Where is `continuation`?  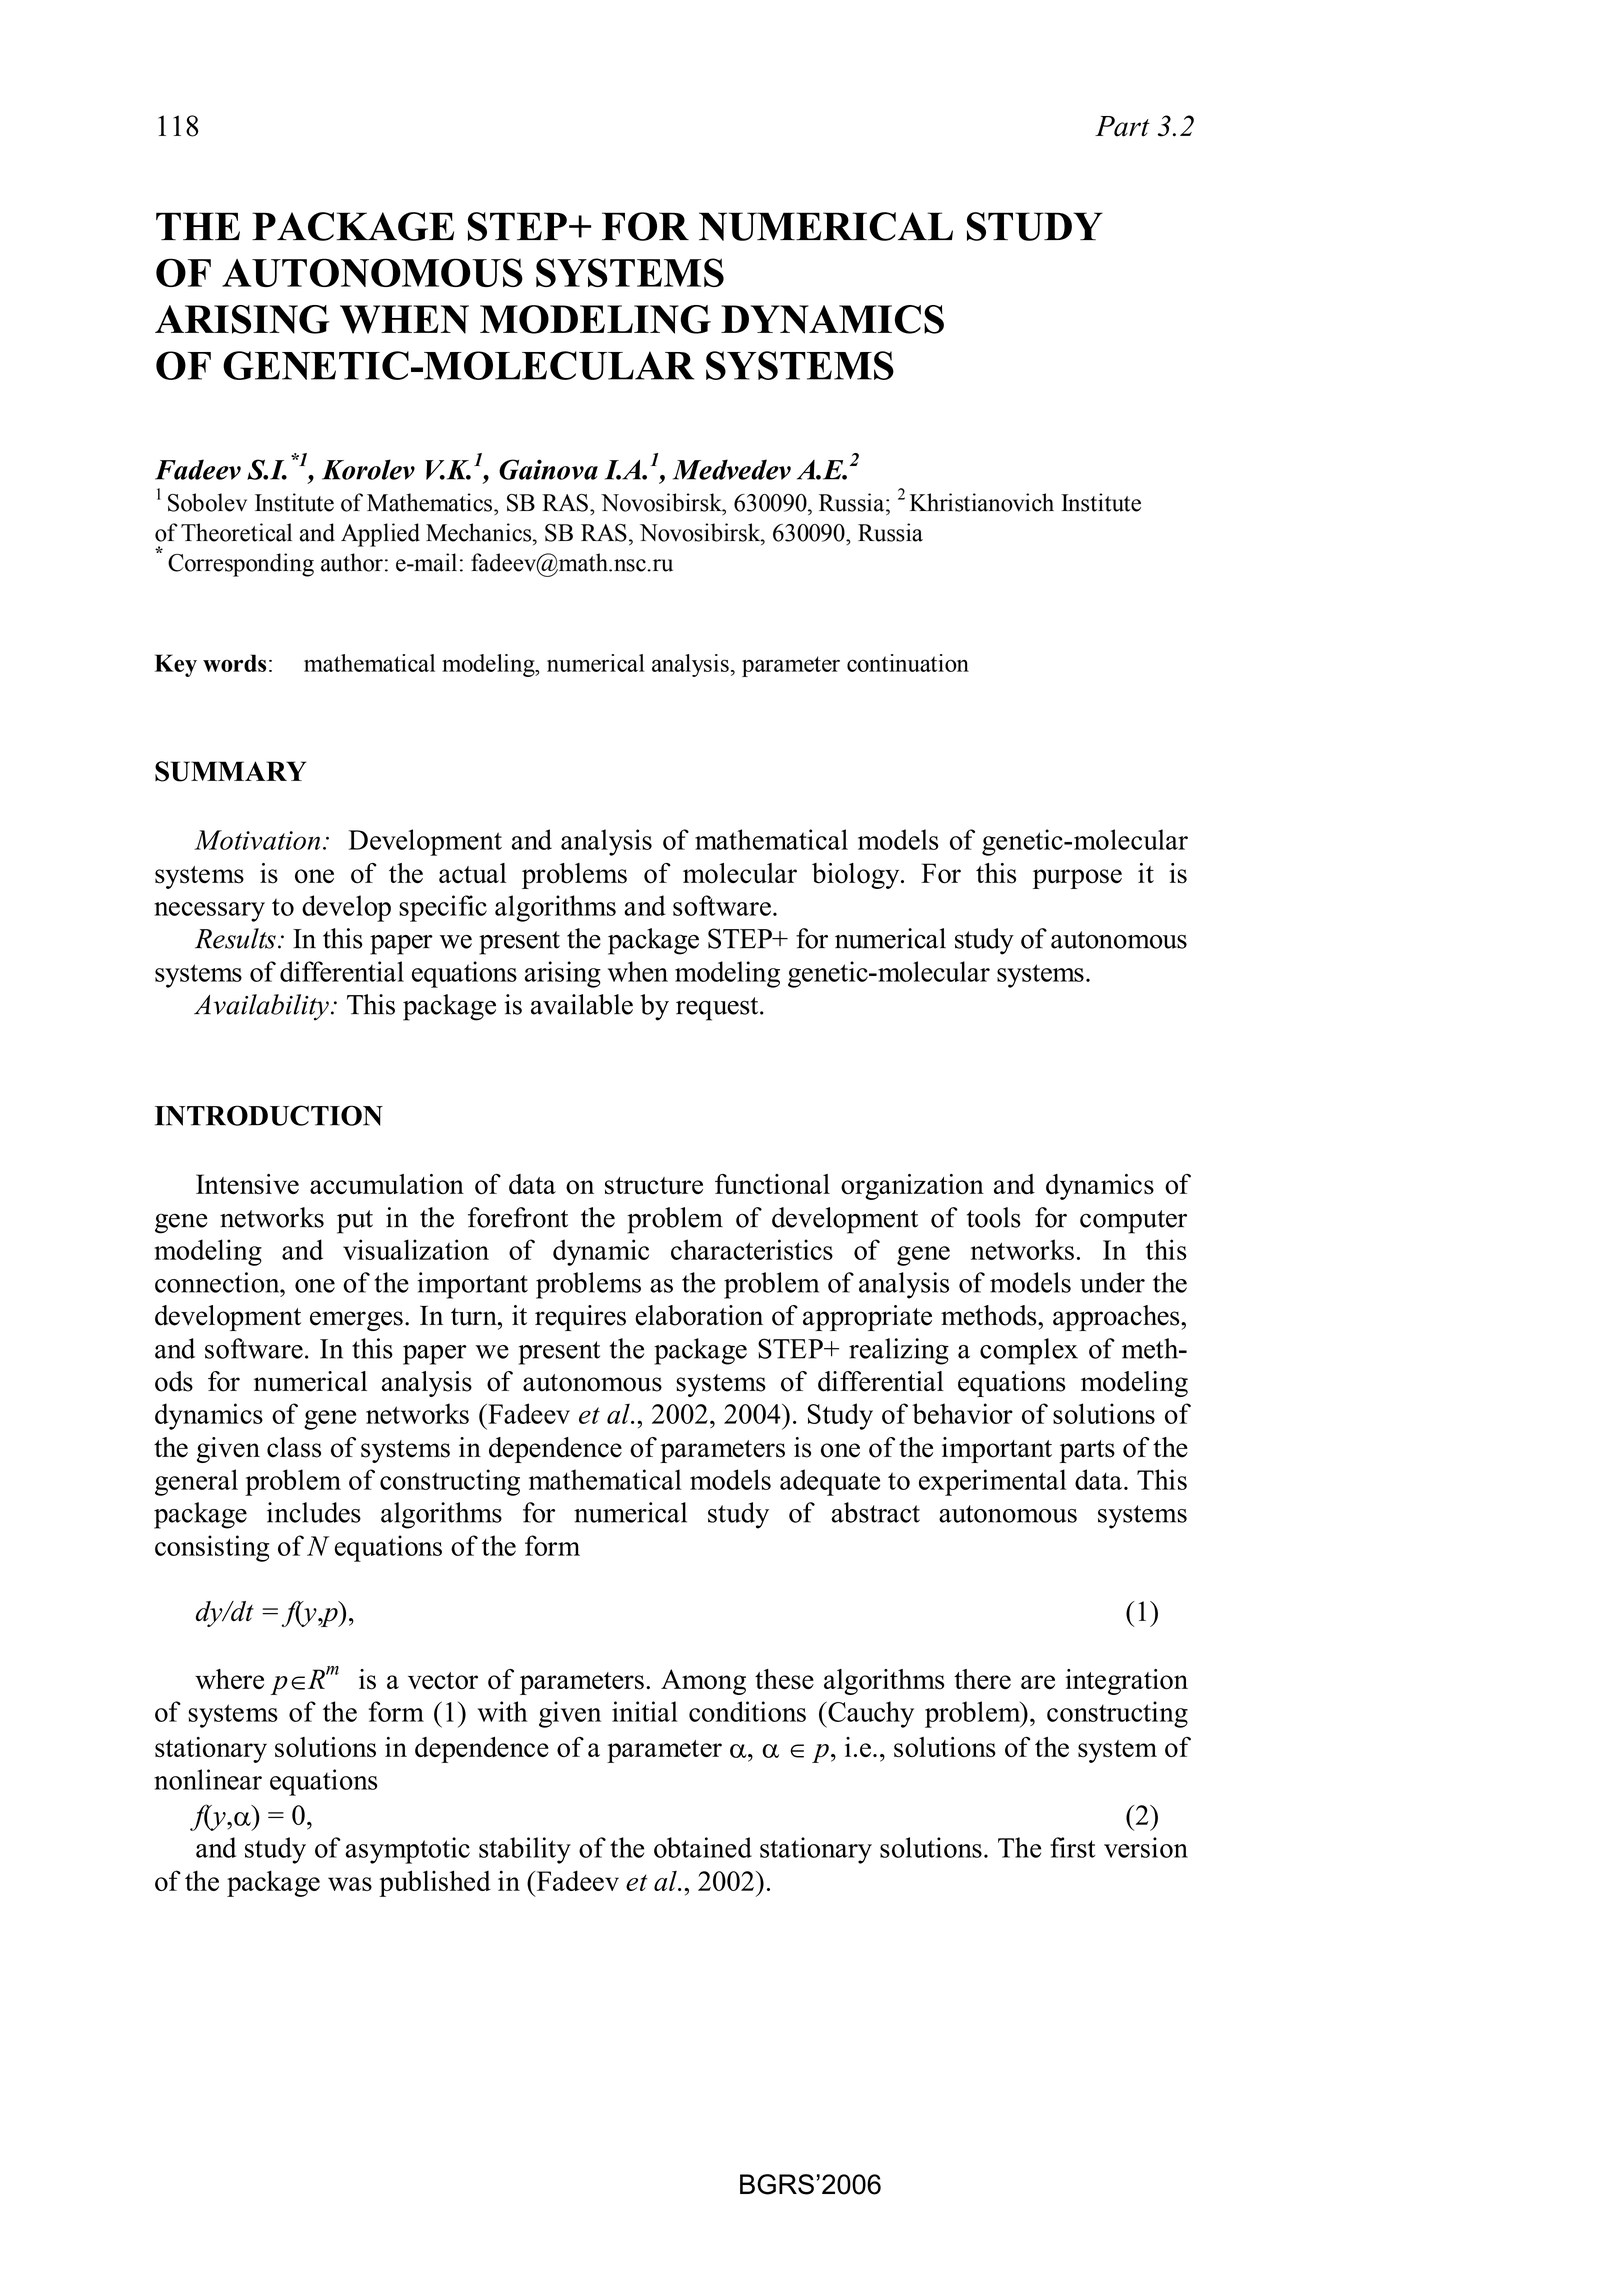
continuation is located at coordinates (908, 663).
